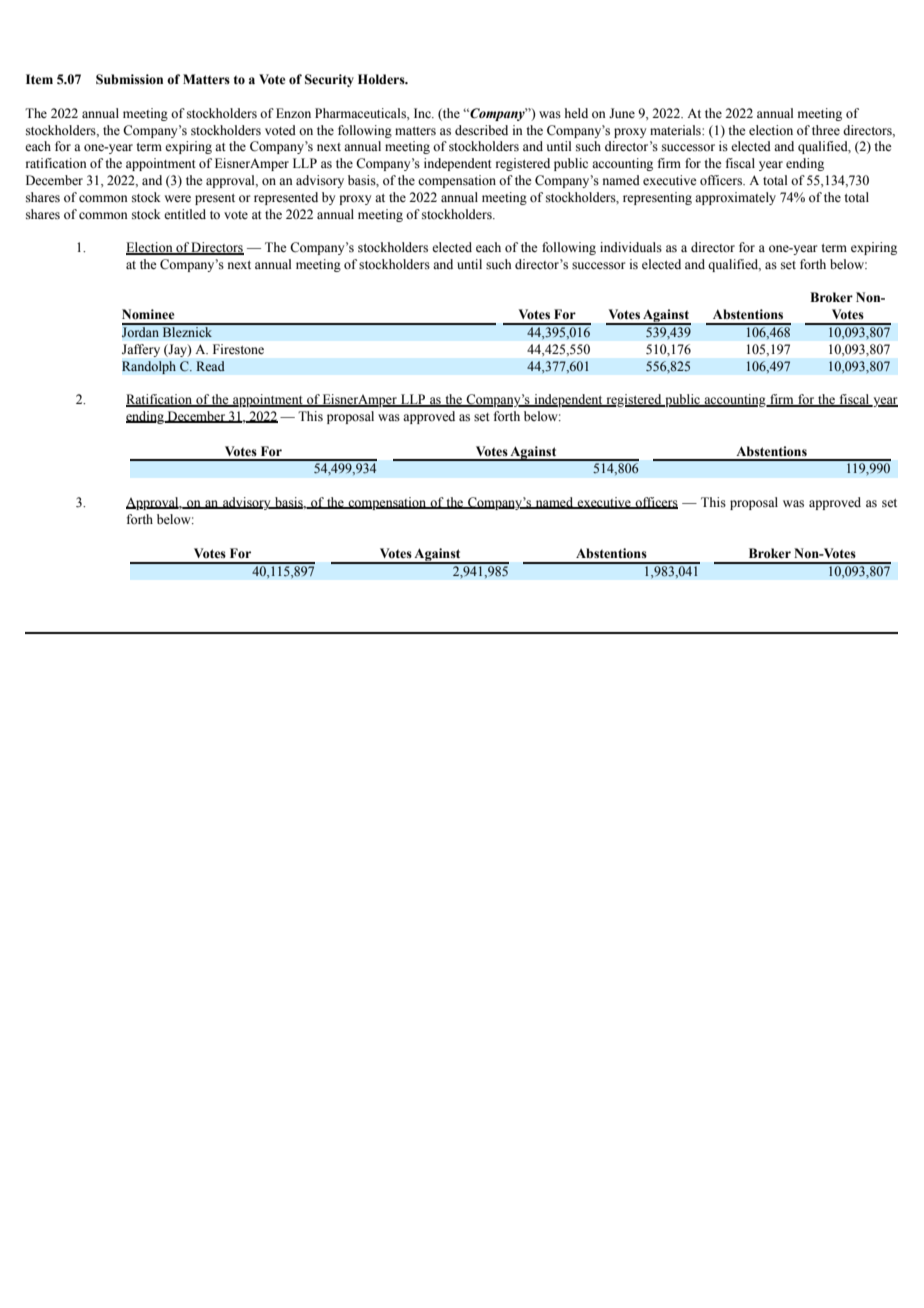  I want to click on Randolph, so click(149, 367).
